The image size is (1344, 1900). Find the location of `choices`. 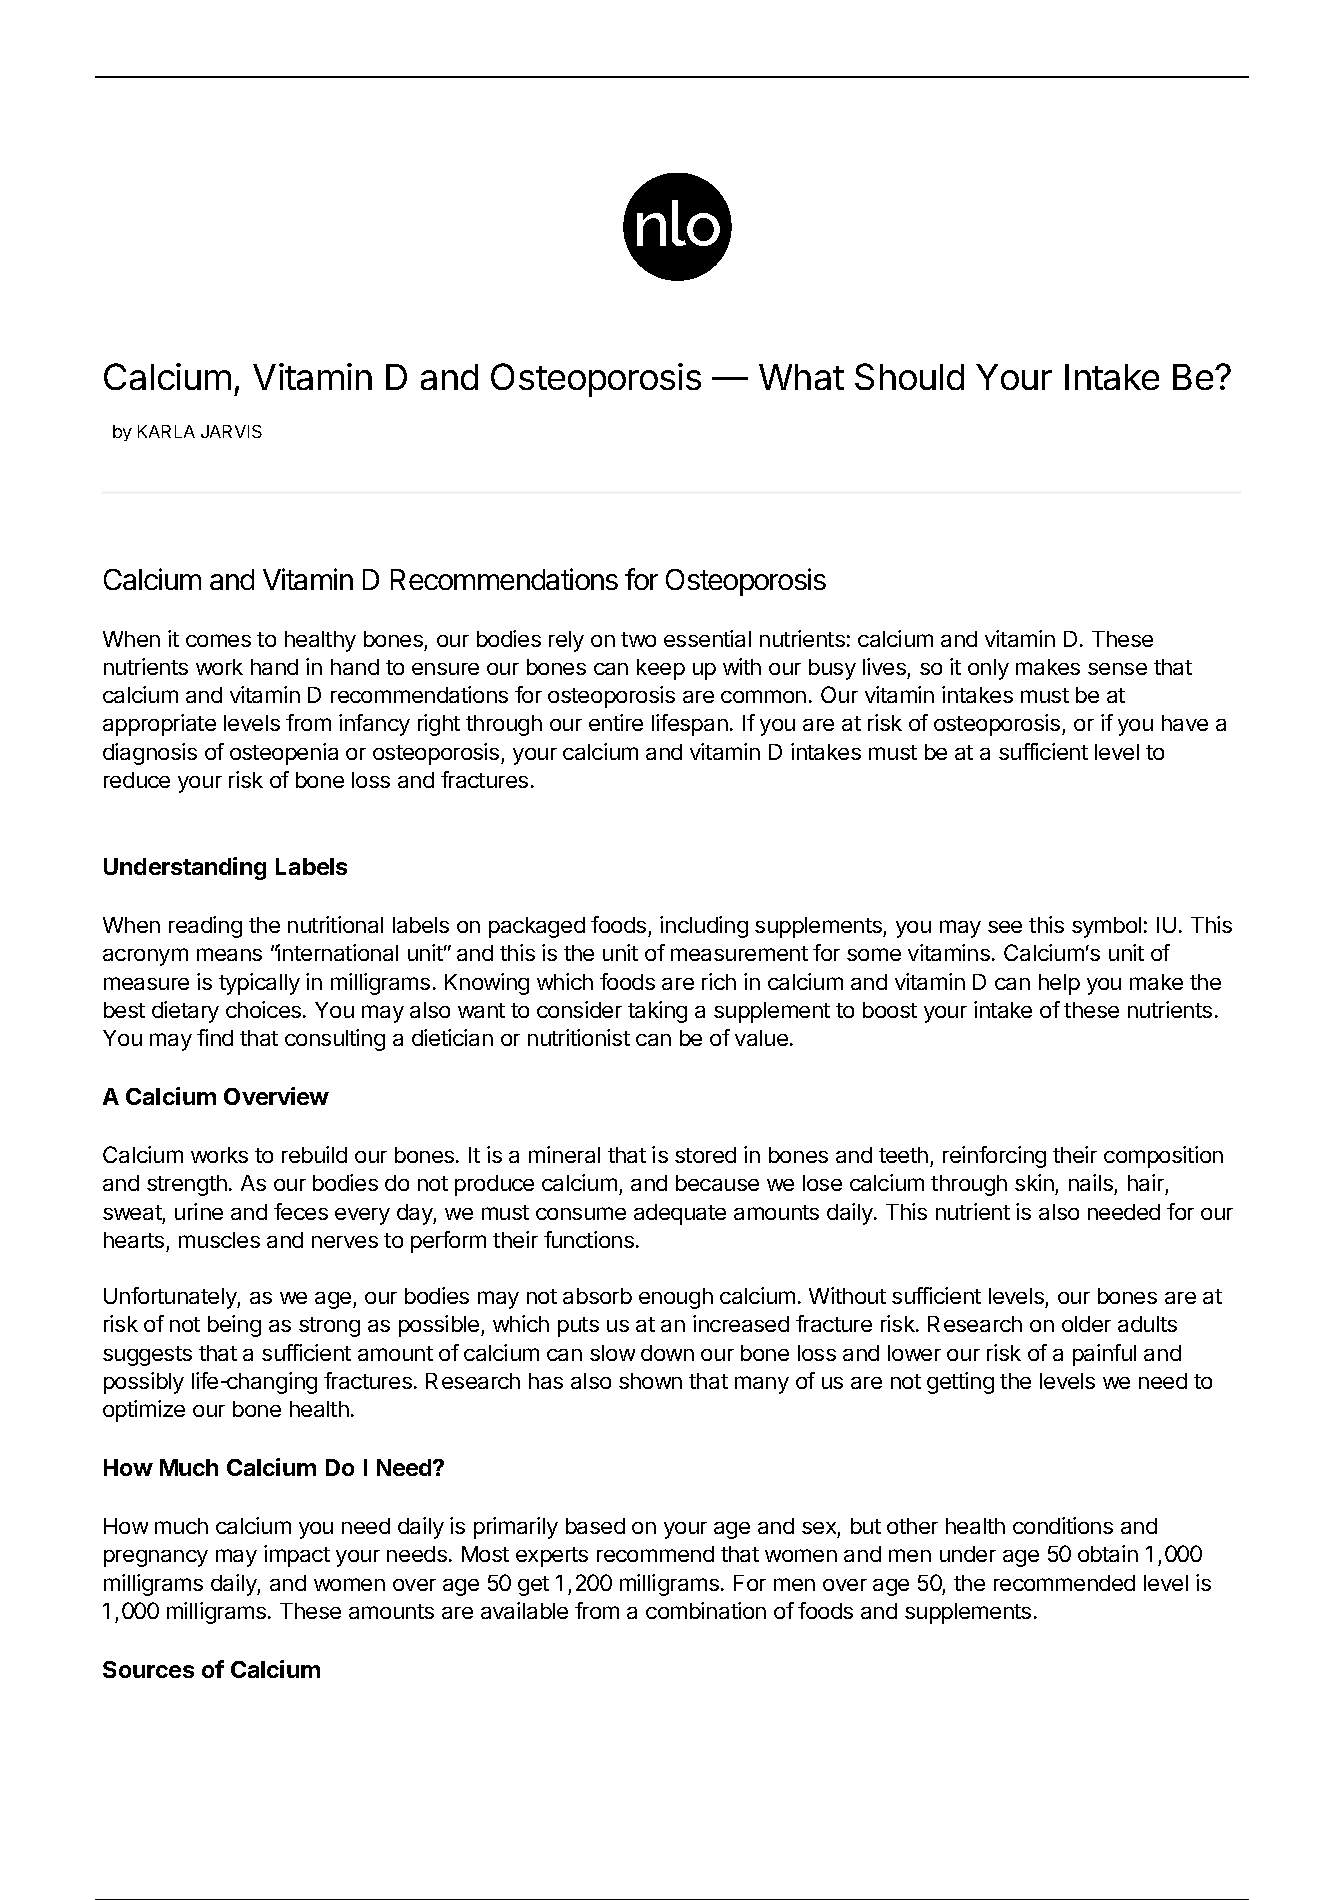

choices is located at coordinates (265, 1009).
